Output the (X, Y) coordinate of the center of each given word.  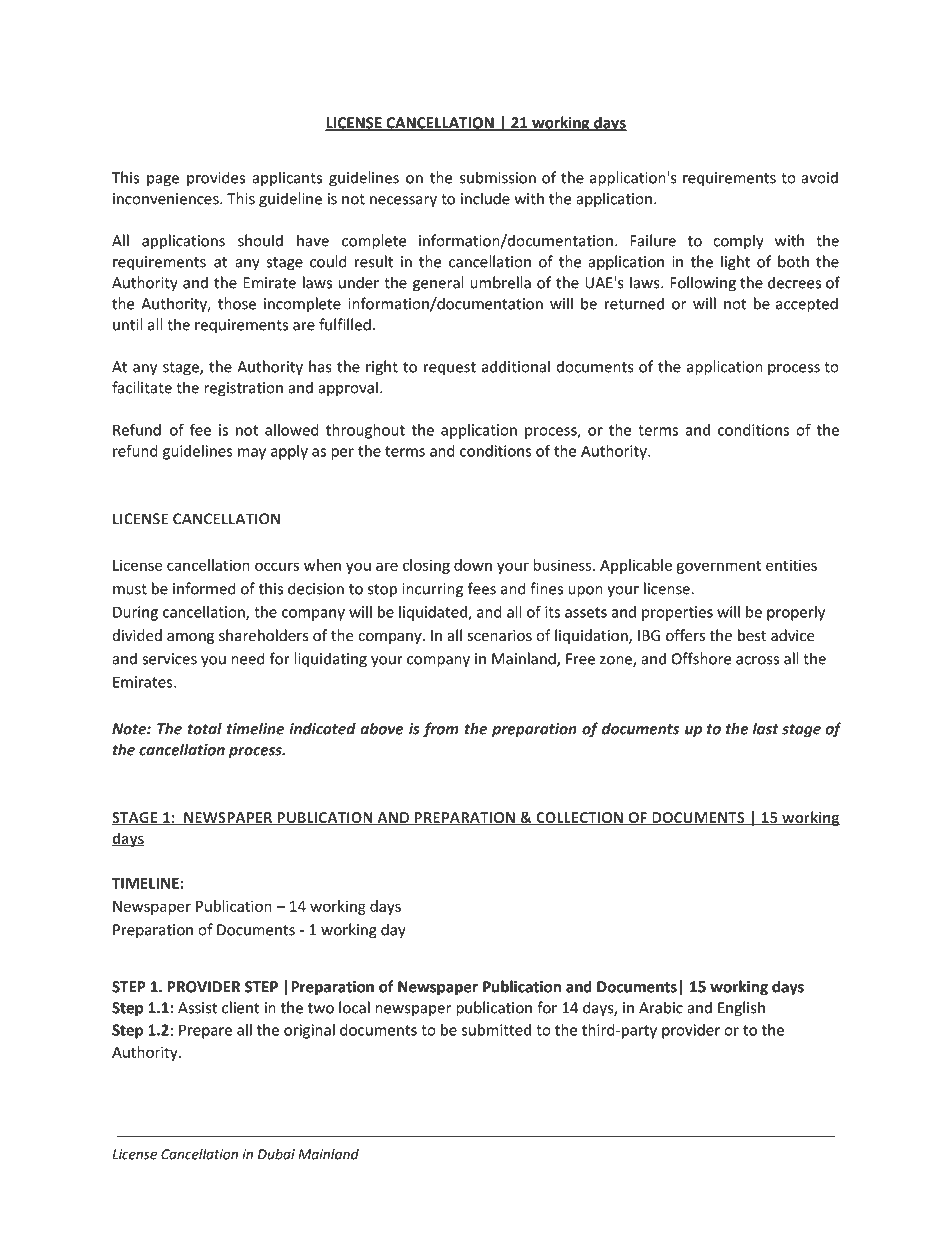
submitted (496, 1030)
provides (216, 178)
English (741, 1009)
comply (738, 241)
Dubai (276, 1154)
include (485, 198)
